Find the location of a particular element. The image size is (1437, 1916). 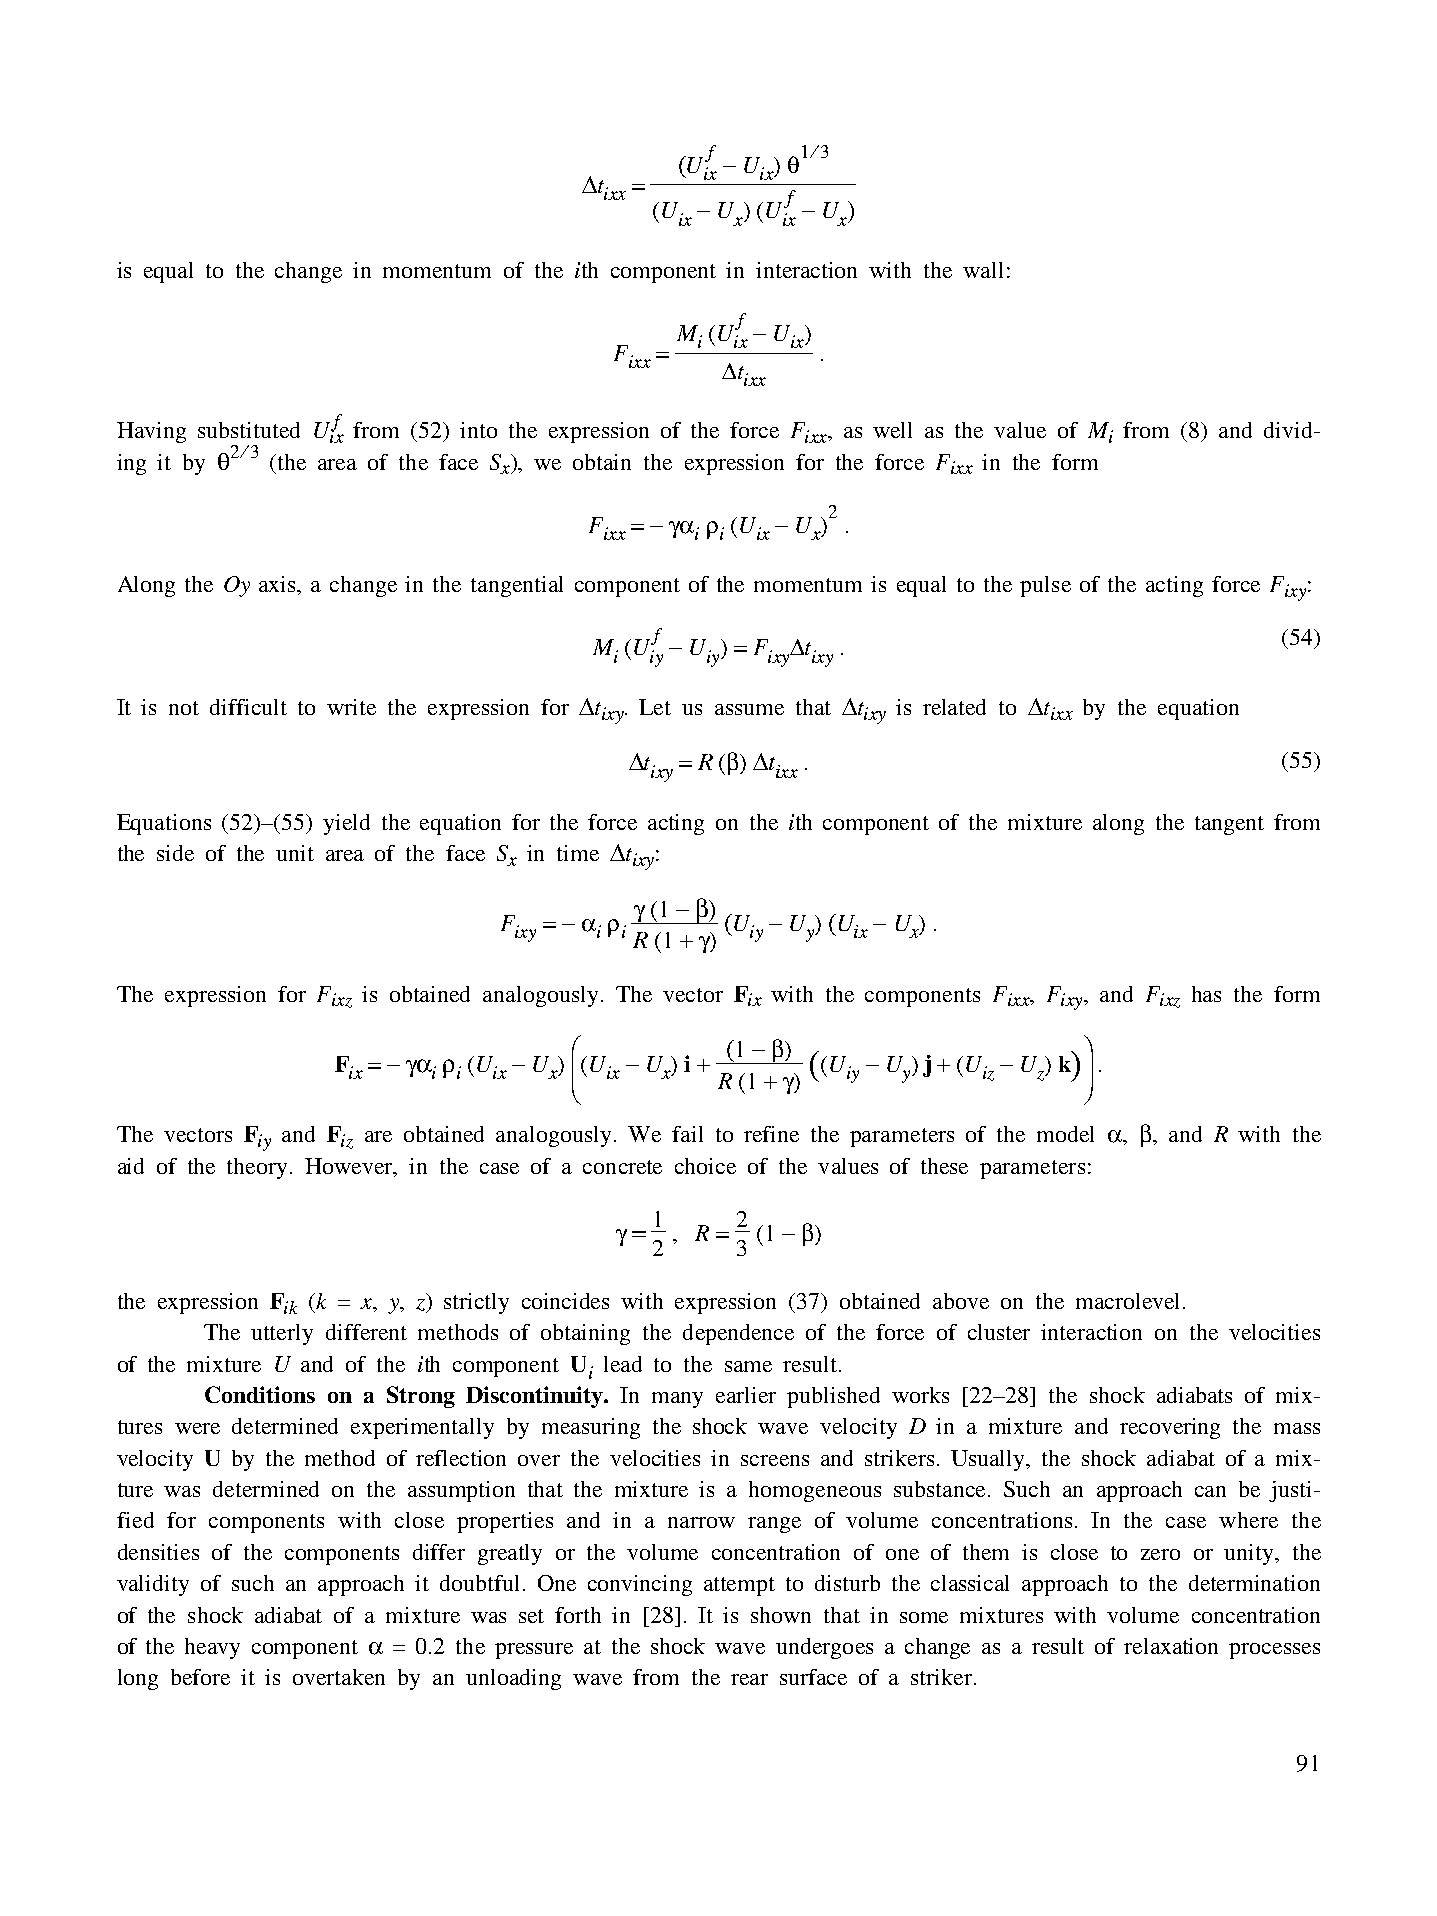

side is located at coordinates (175, 853).
